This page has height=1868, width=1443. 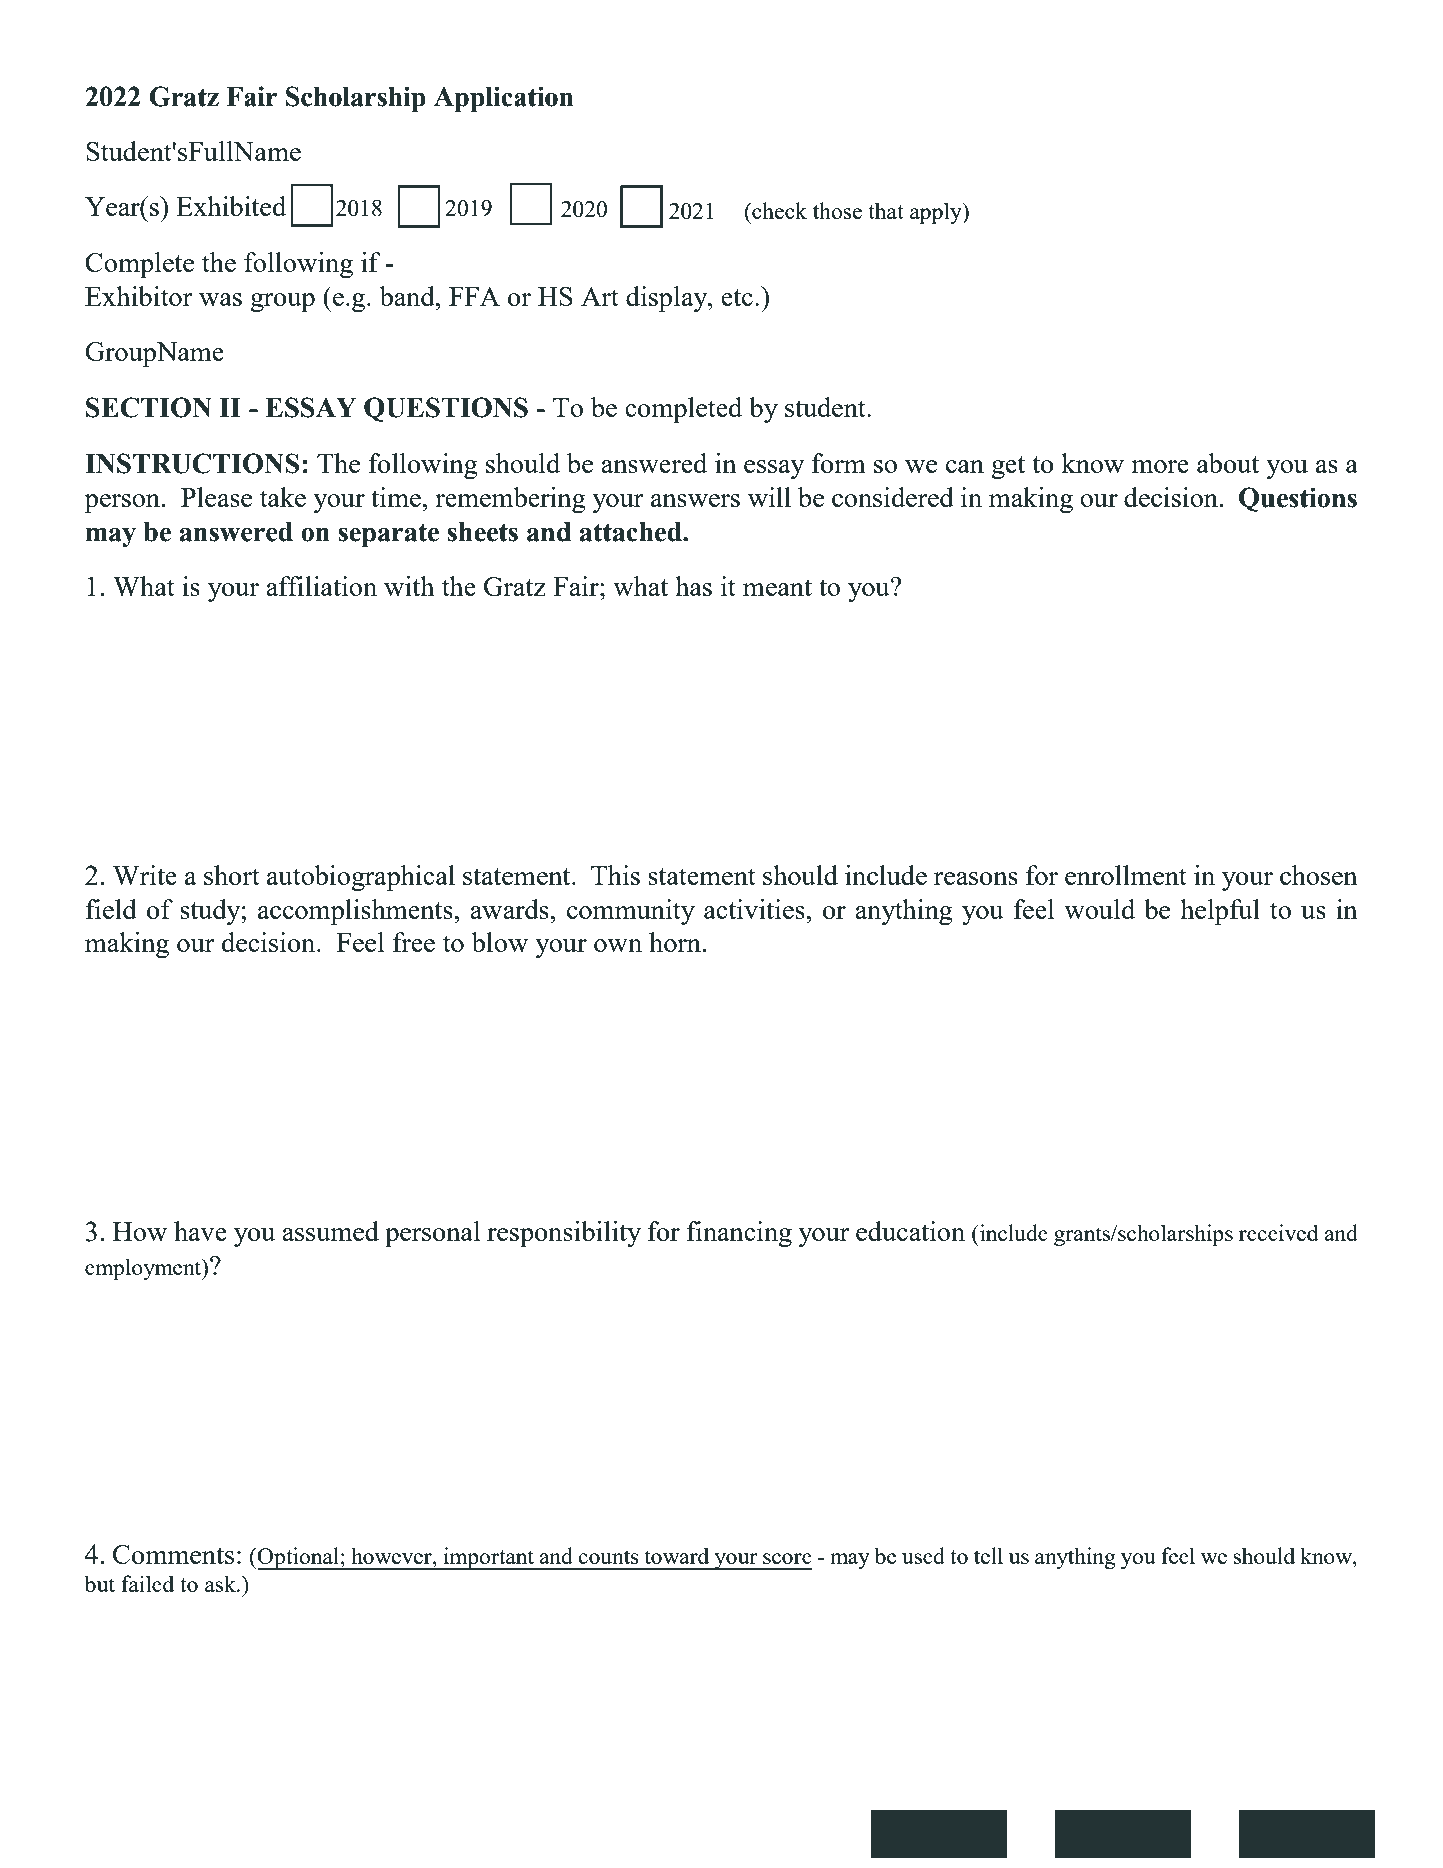 I want to click on that, so click(x=886, y=210).
